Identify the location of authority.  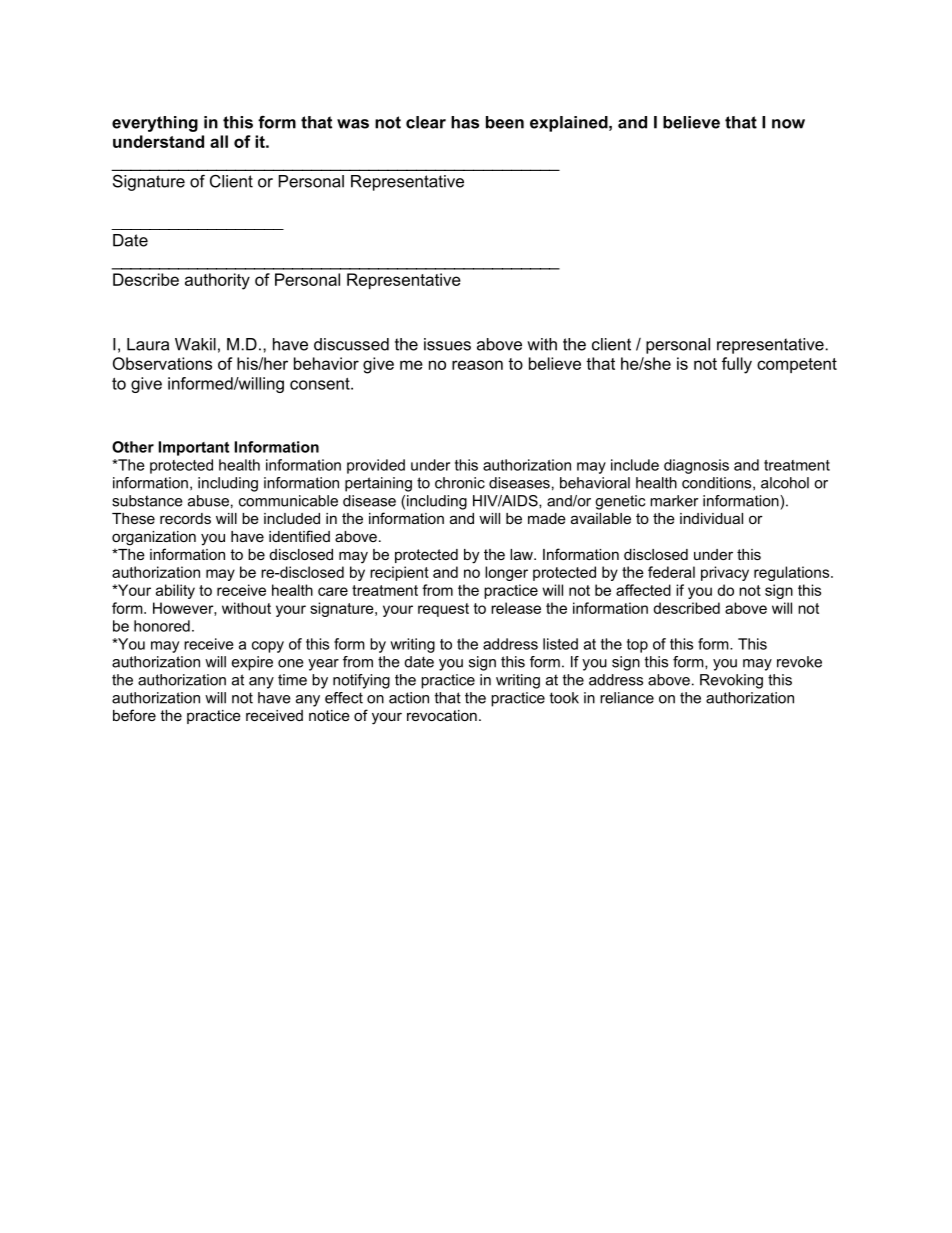
(217, 281).
